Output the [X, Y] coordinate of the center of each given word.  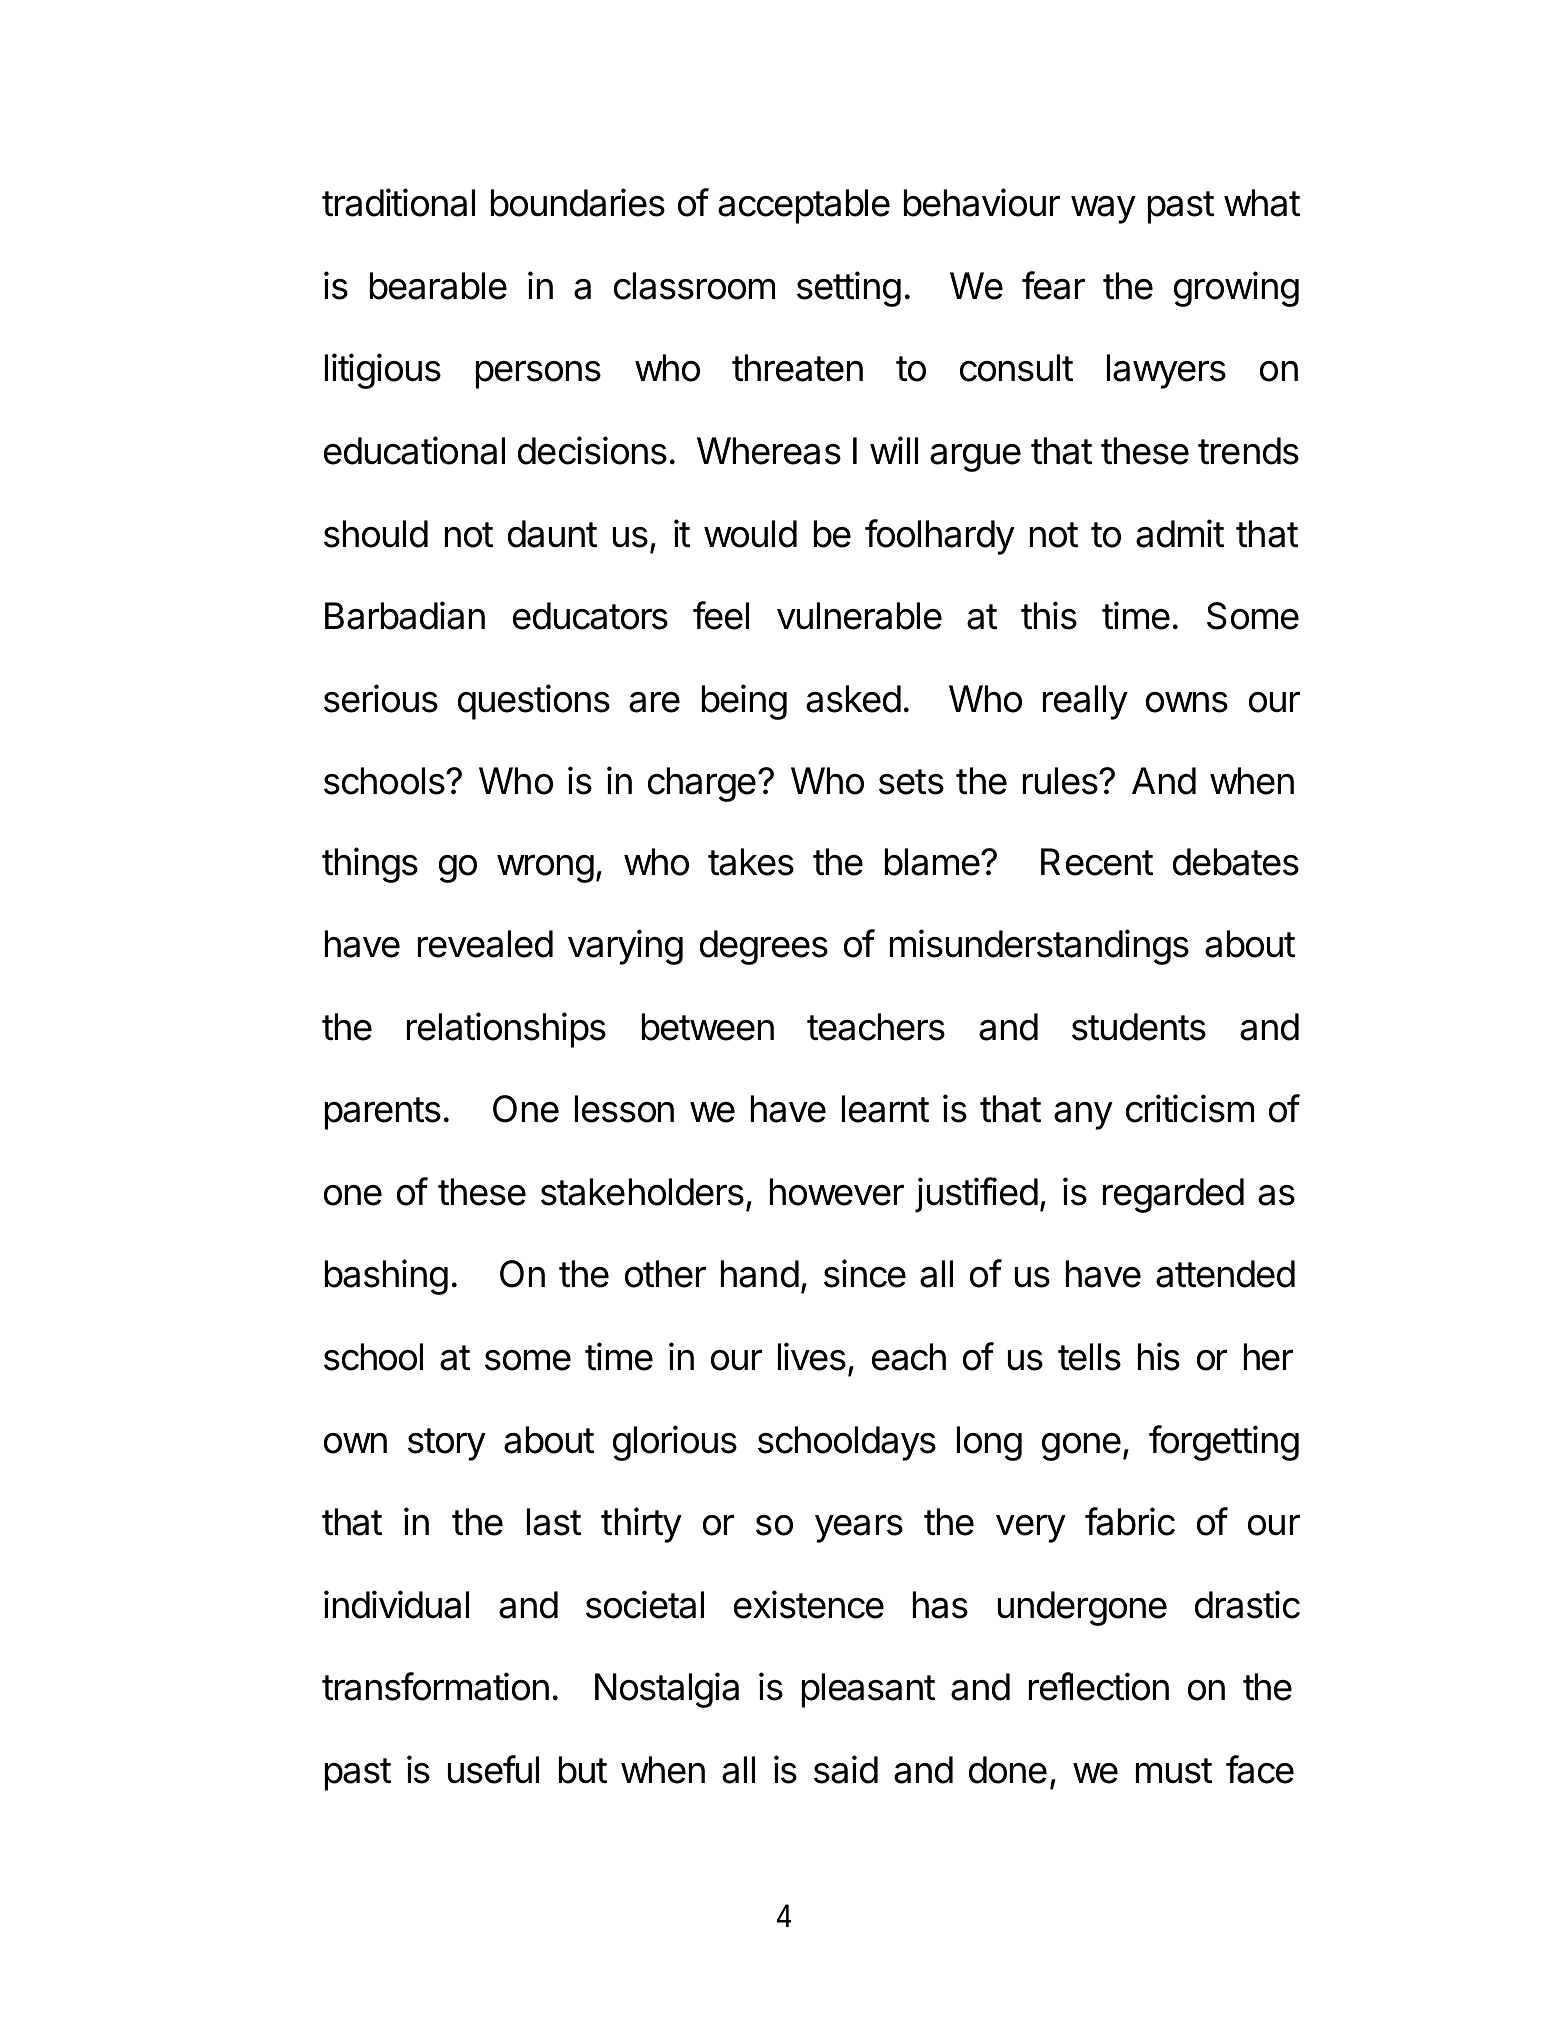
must [1174, 1771]
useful [493, 1769]
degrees [764, 947]
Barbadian [405, 615]
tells [1089, 1357]
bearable [438, 286]
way [1103, 210]
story [447, 1444]
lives [812, 1356]
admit [1180, 533]
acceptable [804, 206]
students [1139, 1027]
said [846, 1769]
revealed [485, 944]
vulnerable [859, 616]
